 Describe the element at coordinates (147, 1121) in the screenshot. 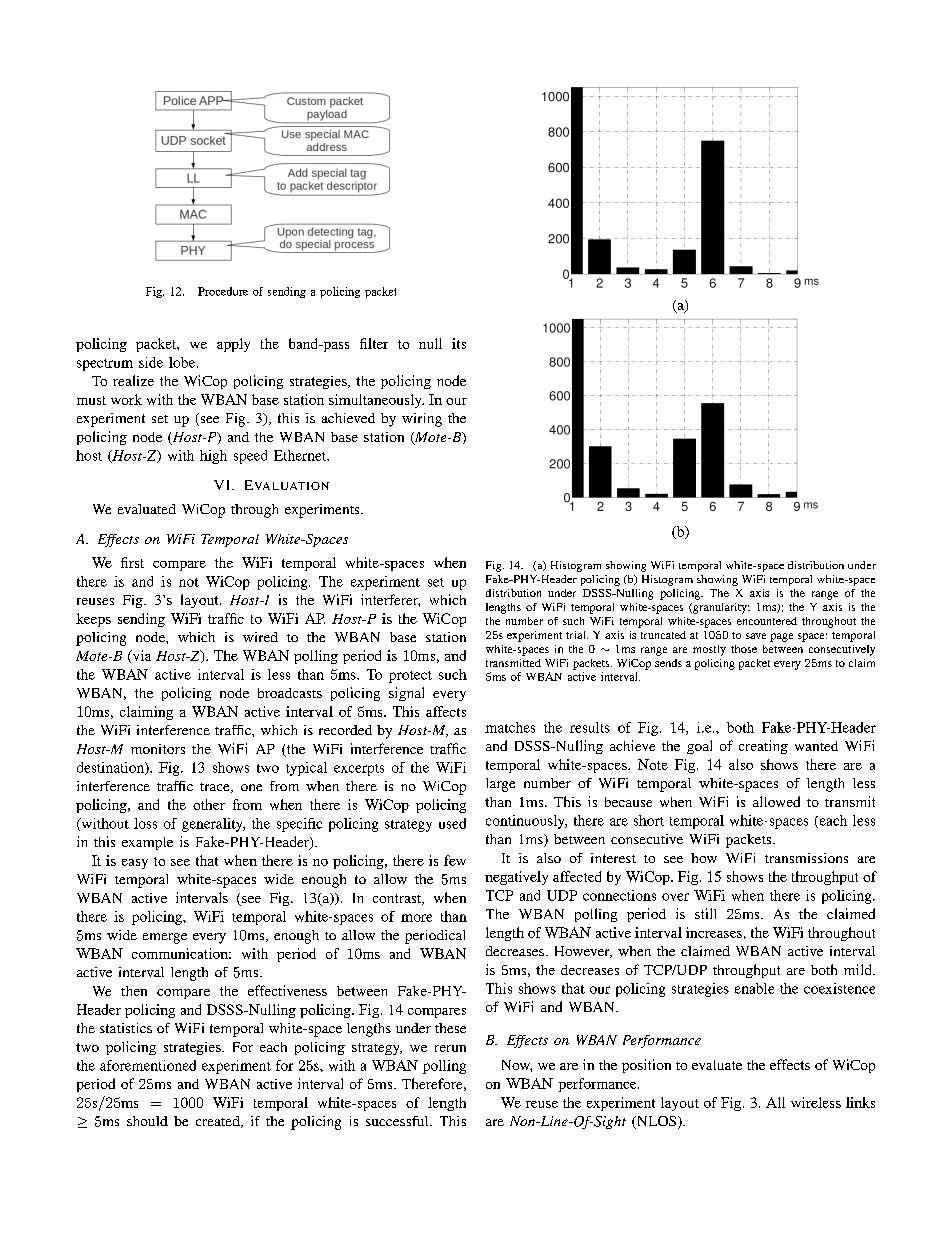

I see `should` at that location.
